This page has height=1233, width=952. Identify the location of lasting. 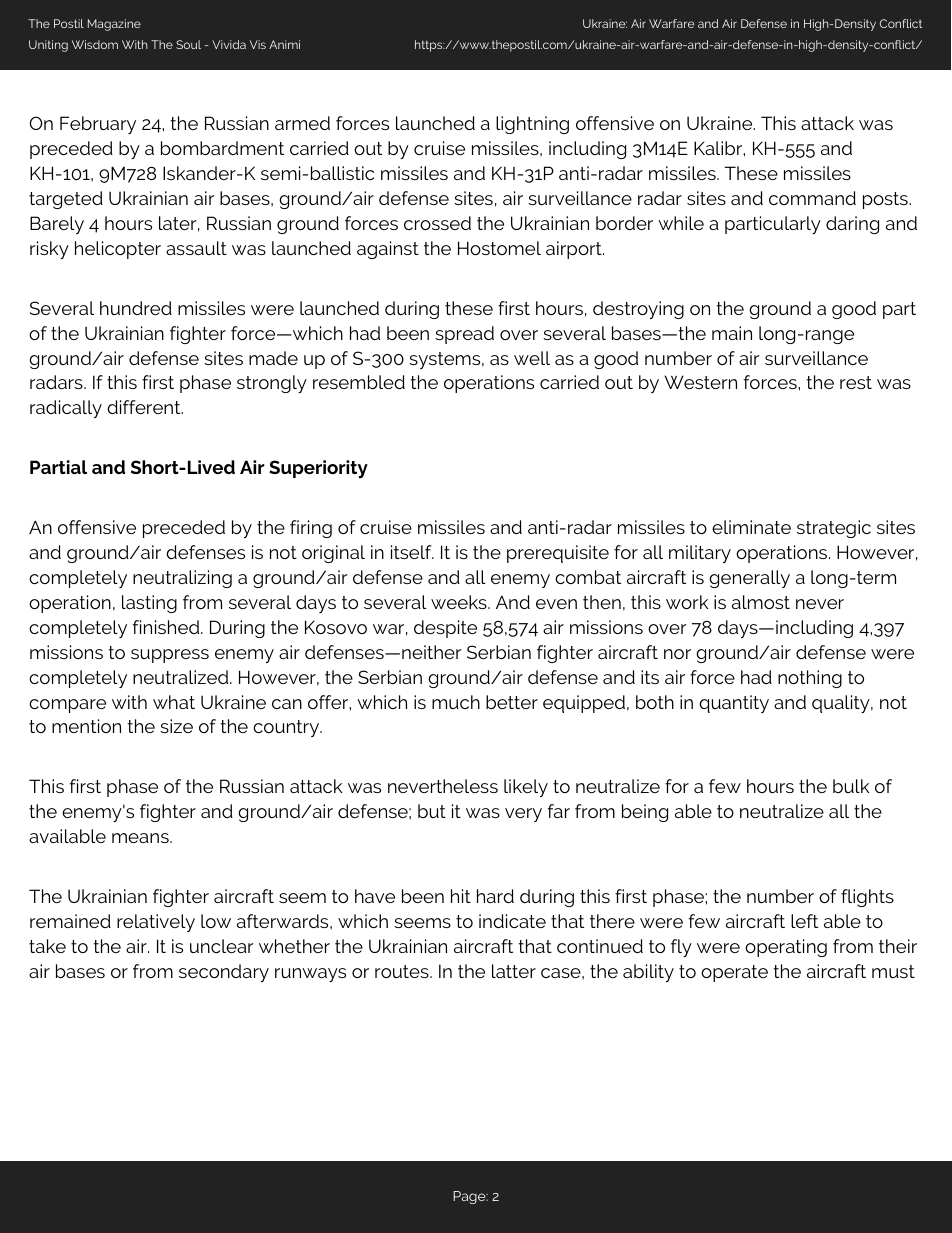
(149, 604).
